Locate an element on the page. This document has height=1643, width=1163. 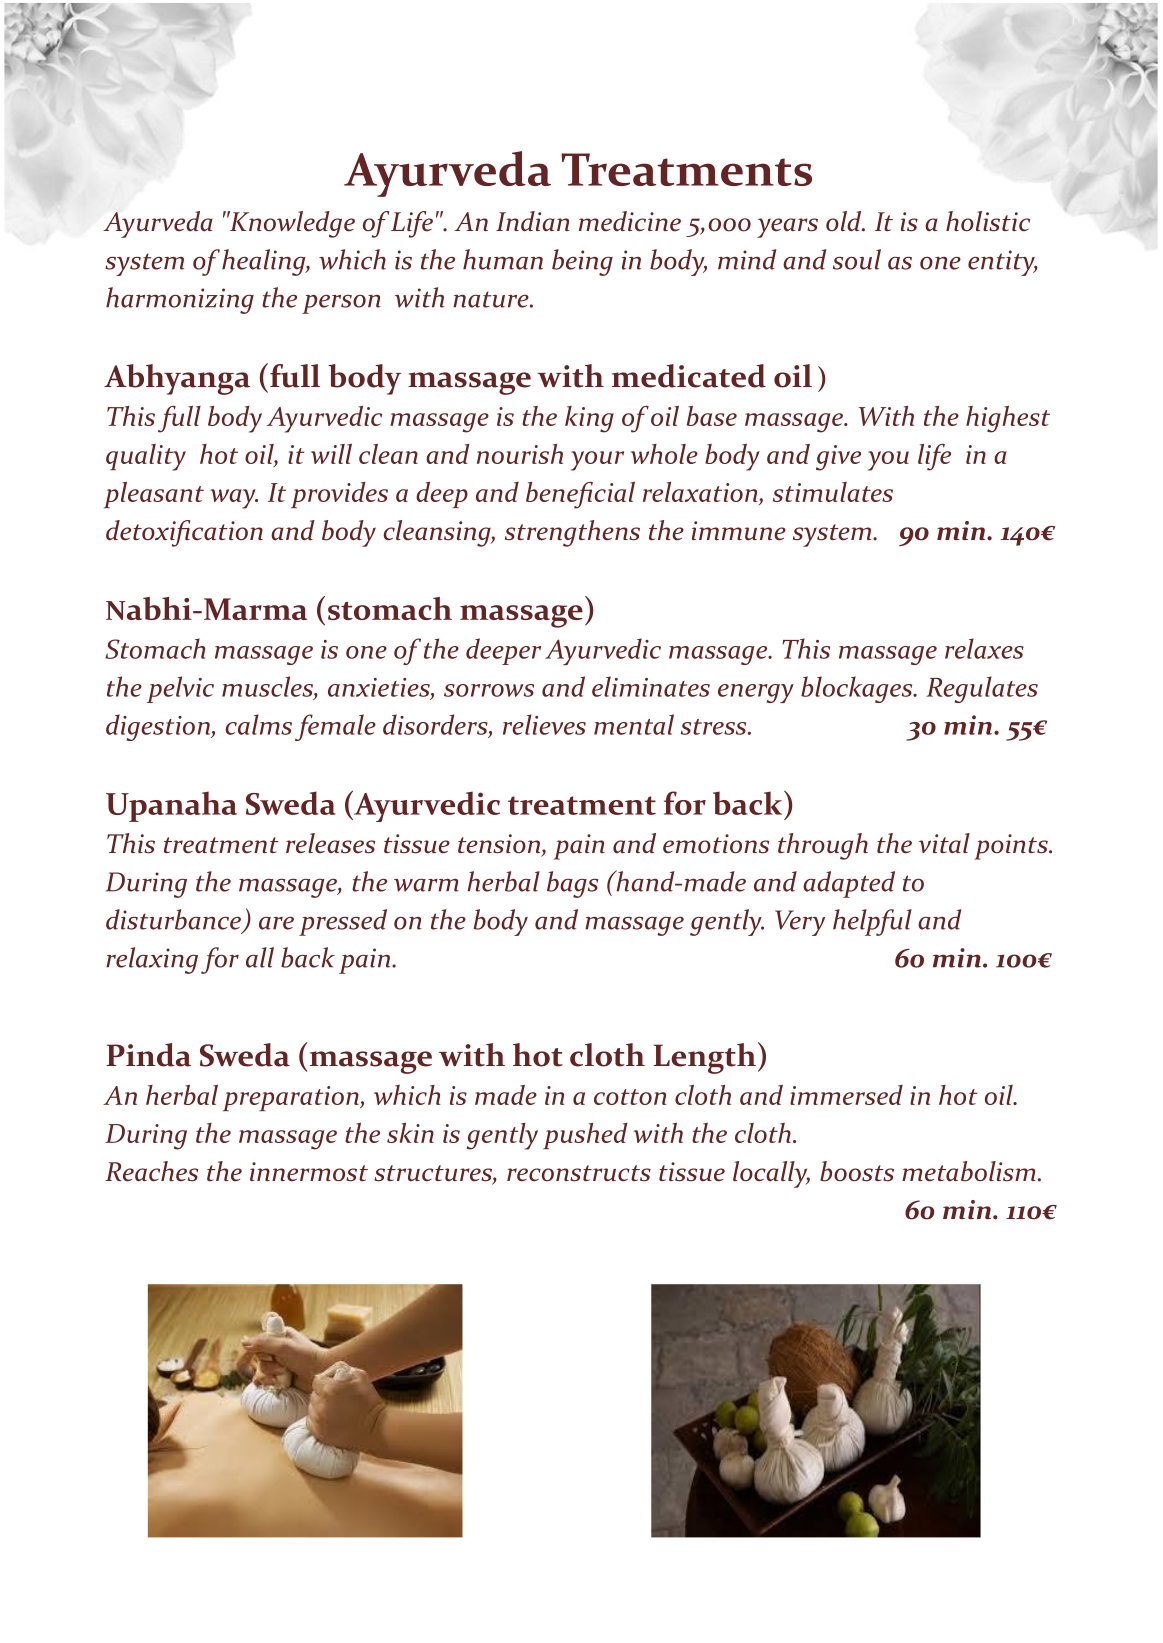
pushed is located at coordinates (585, 1136).
